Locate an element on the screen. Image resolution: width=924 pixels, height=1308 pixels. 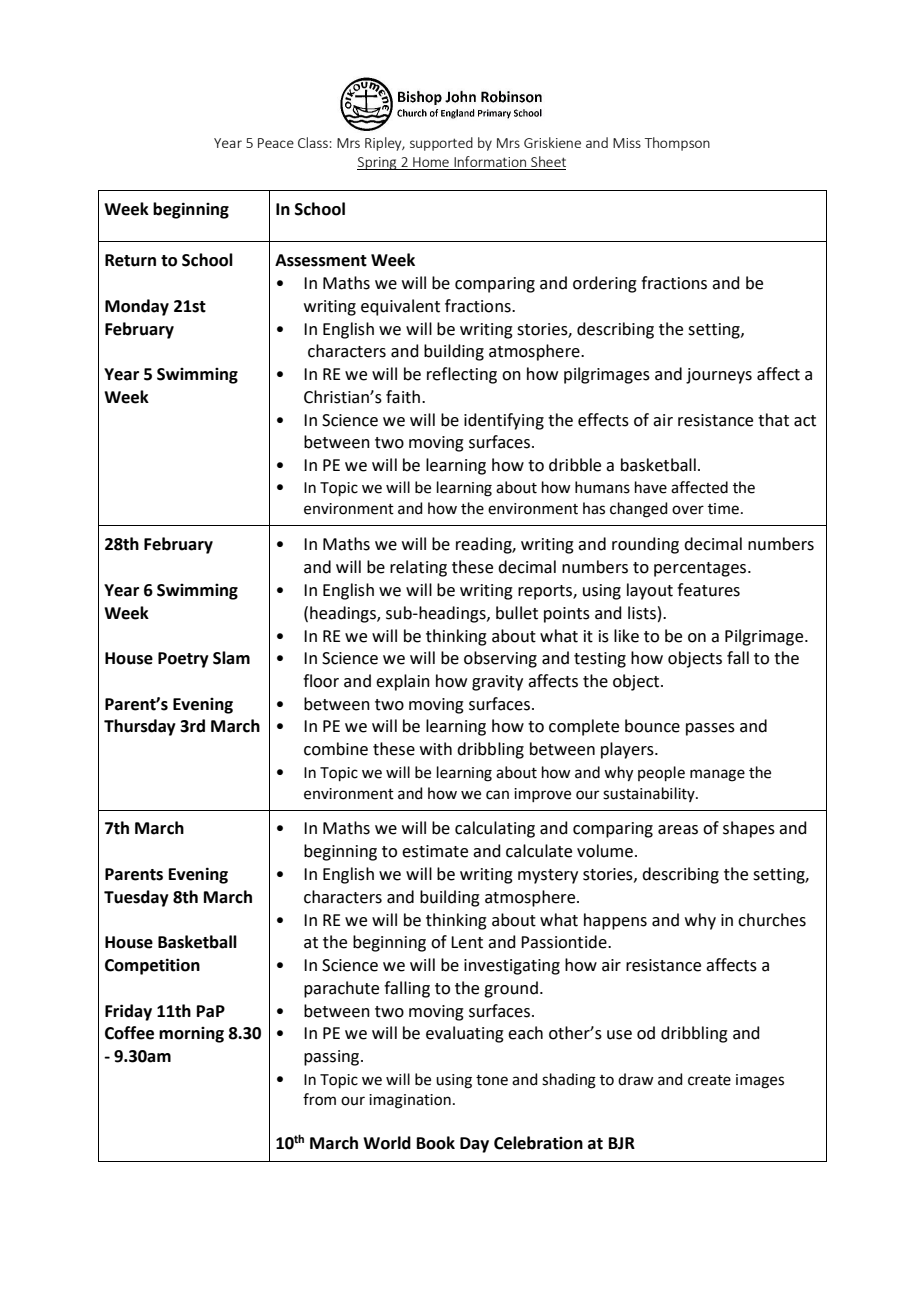
morning is located at coordinates (191, 1035).
